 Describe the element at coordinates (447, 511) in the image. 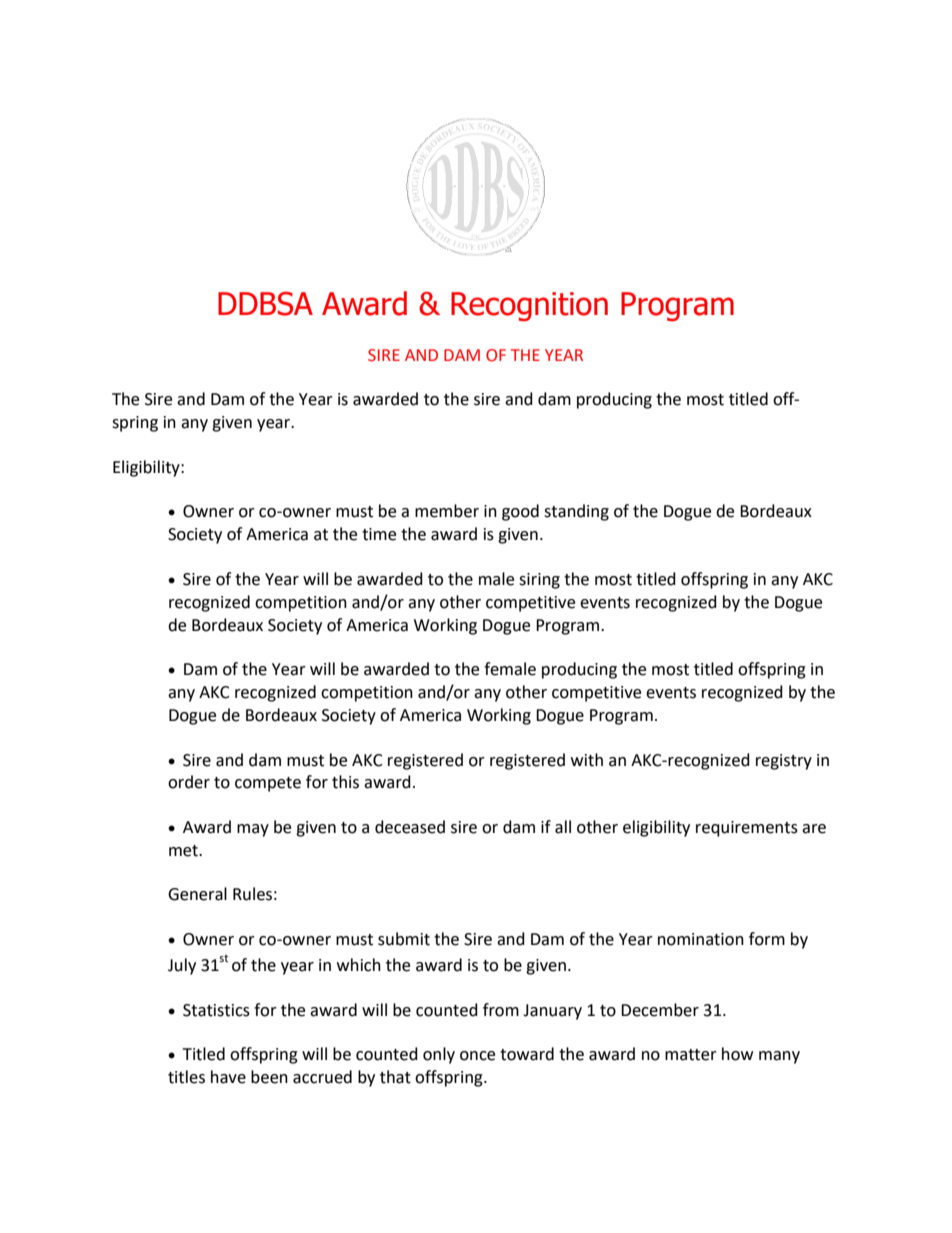

I see `member` at that location.
